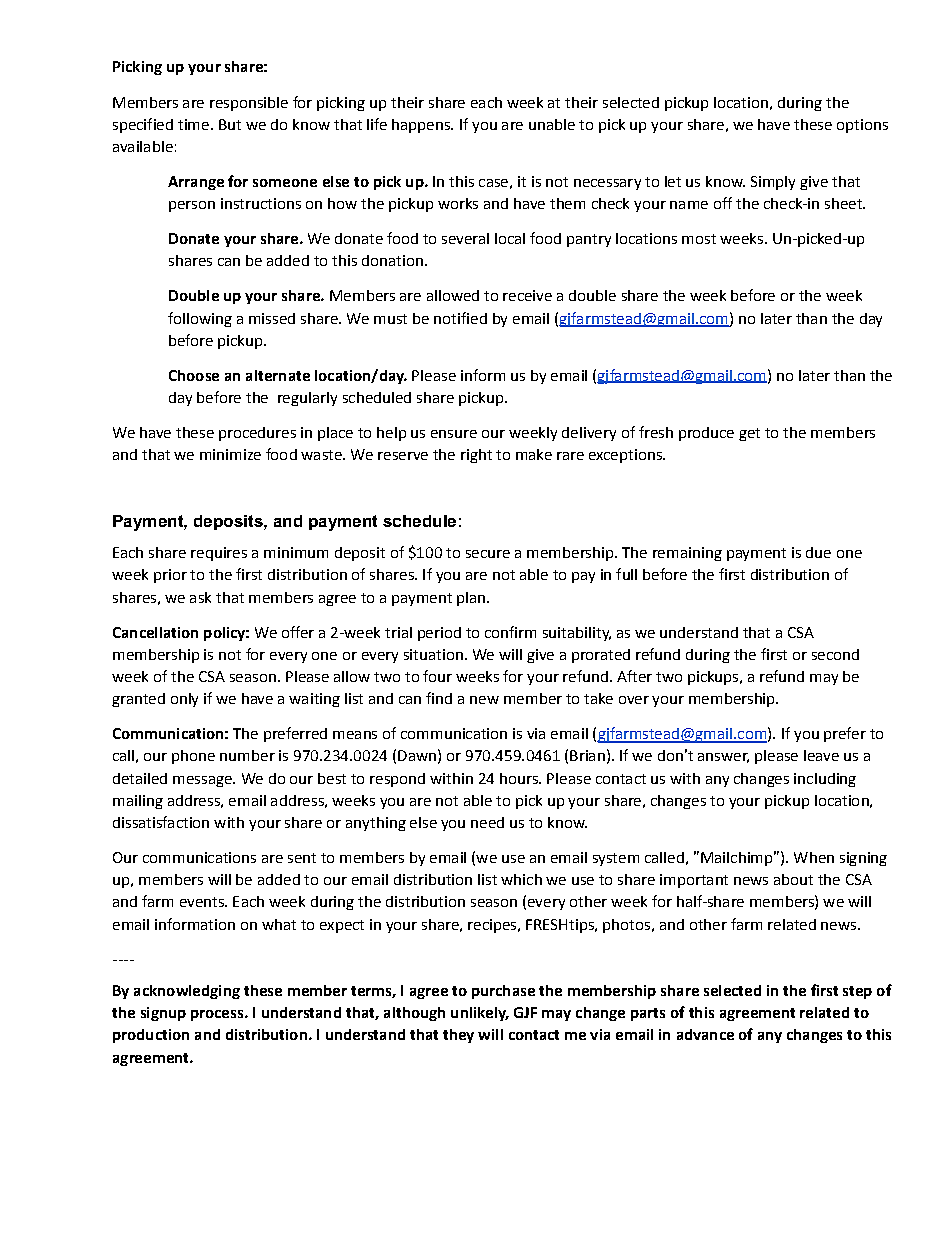 The image size is (952, 1233). What do you see at coordinates (818, 552) in the page?
I see `due` at bounding box center [818, 552].
